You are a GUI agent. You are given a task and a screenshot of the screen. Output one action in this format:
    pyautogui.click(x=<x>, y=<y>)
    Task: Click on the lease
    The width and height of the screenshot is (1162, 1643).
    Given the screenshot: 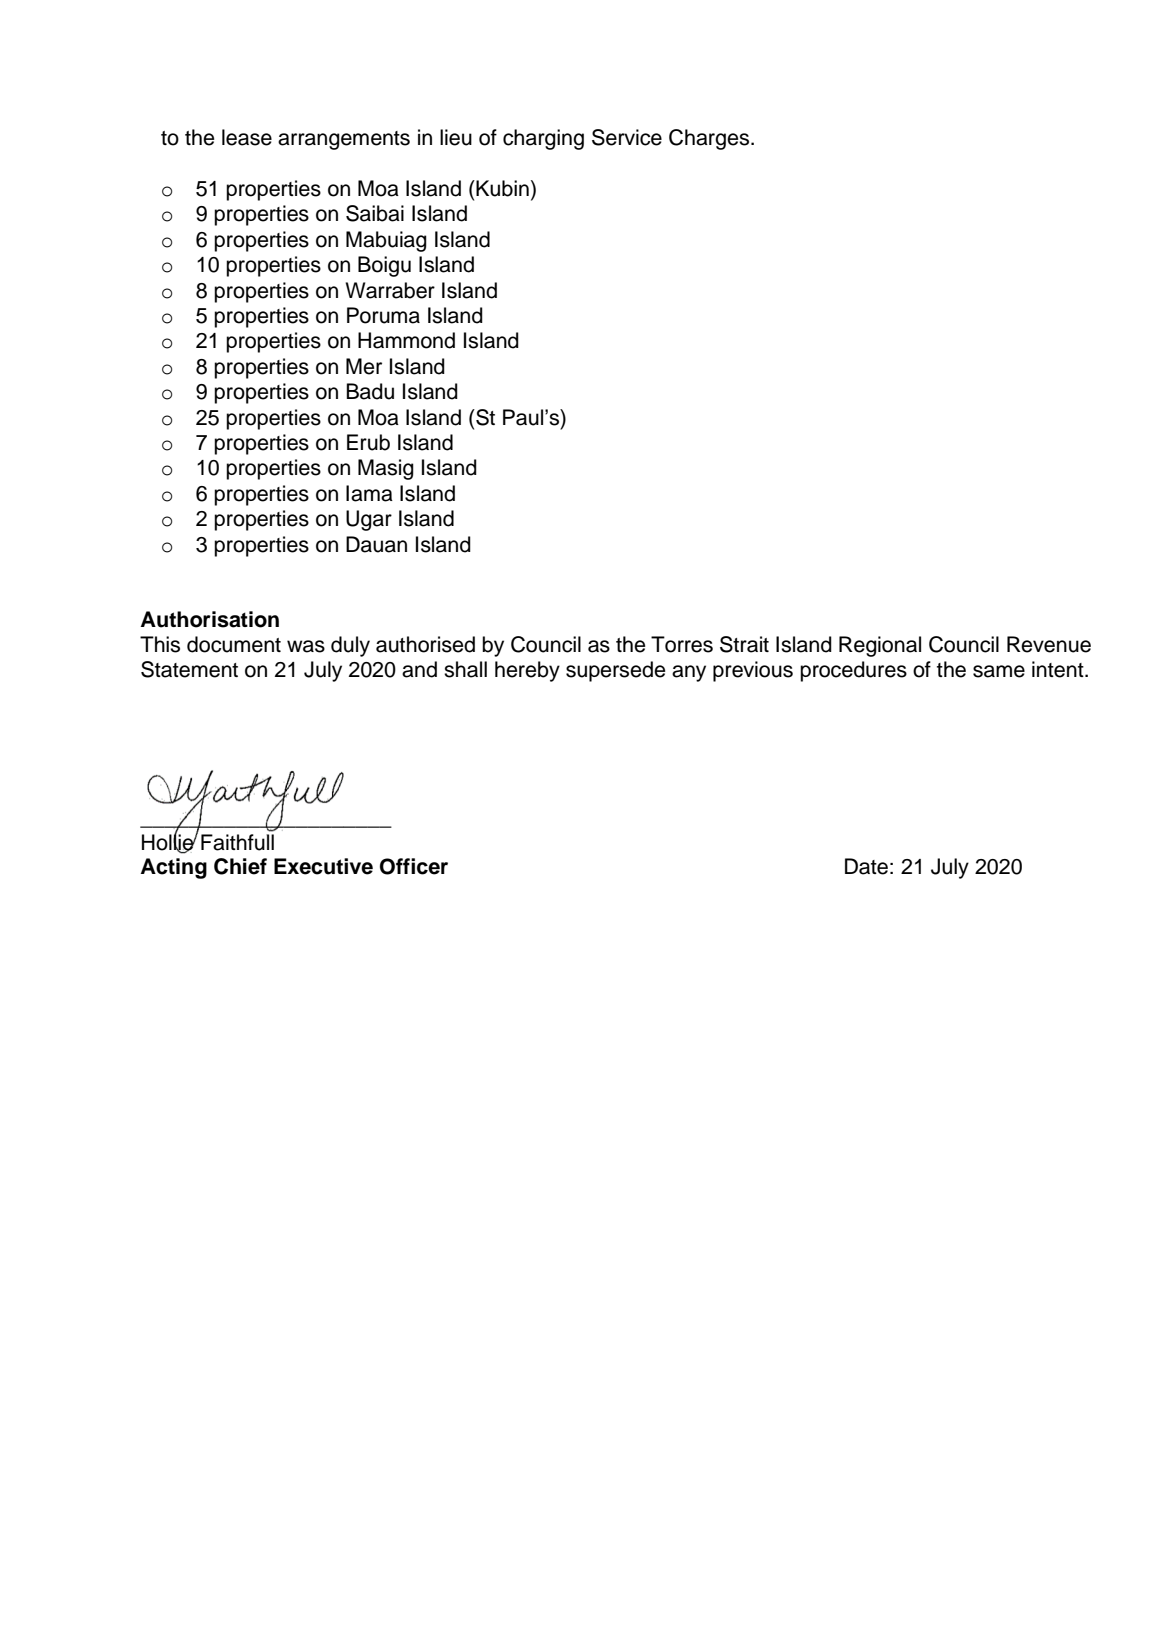 What is the action you would take?
    pyautogui.click(x=247, y=137)
